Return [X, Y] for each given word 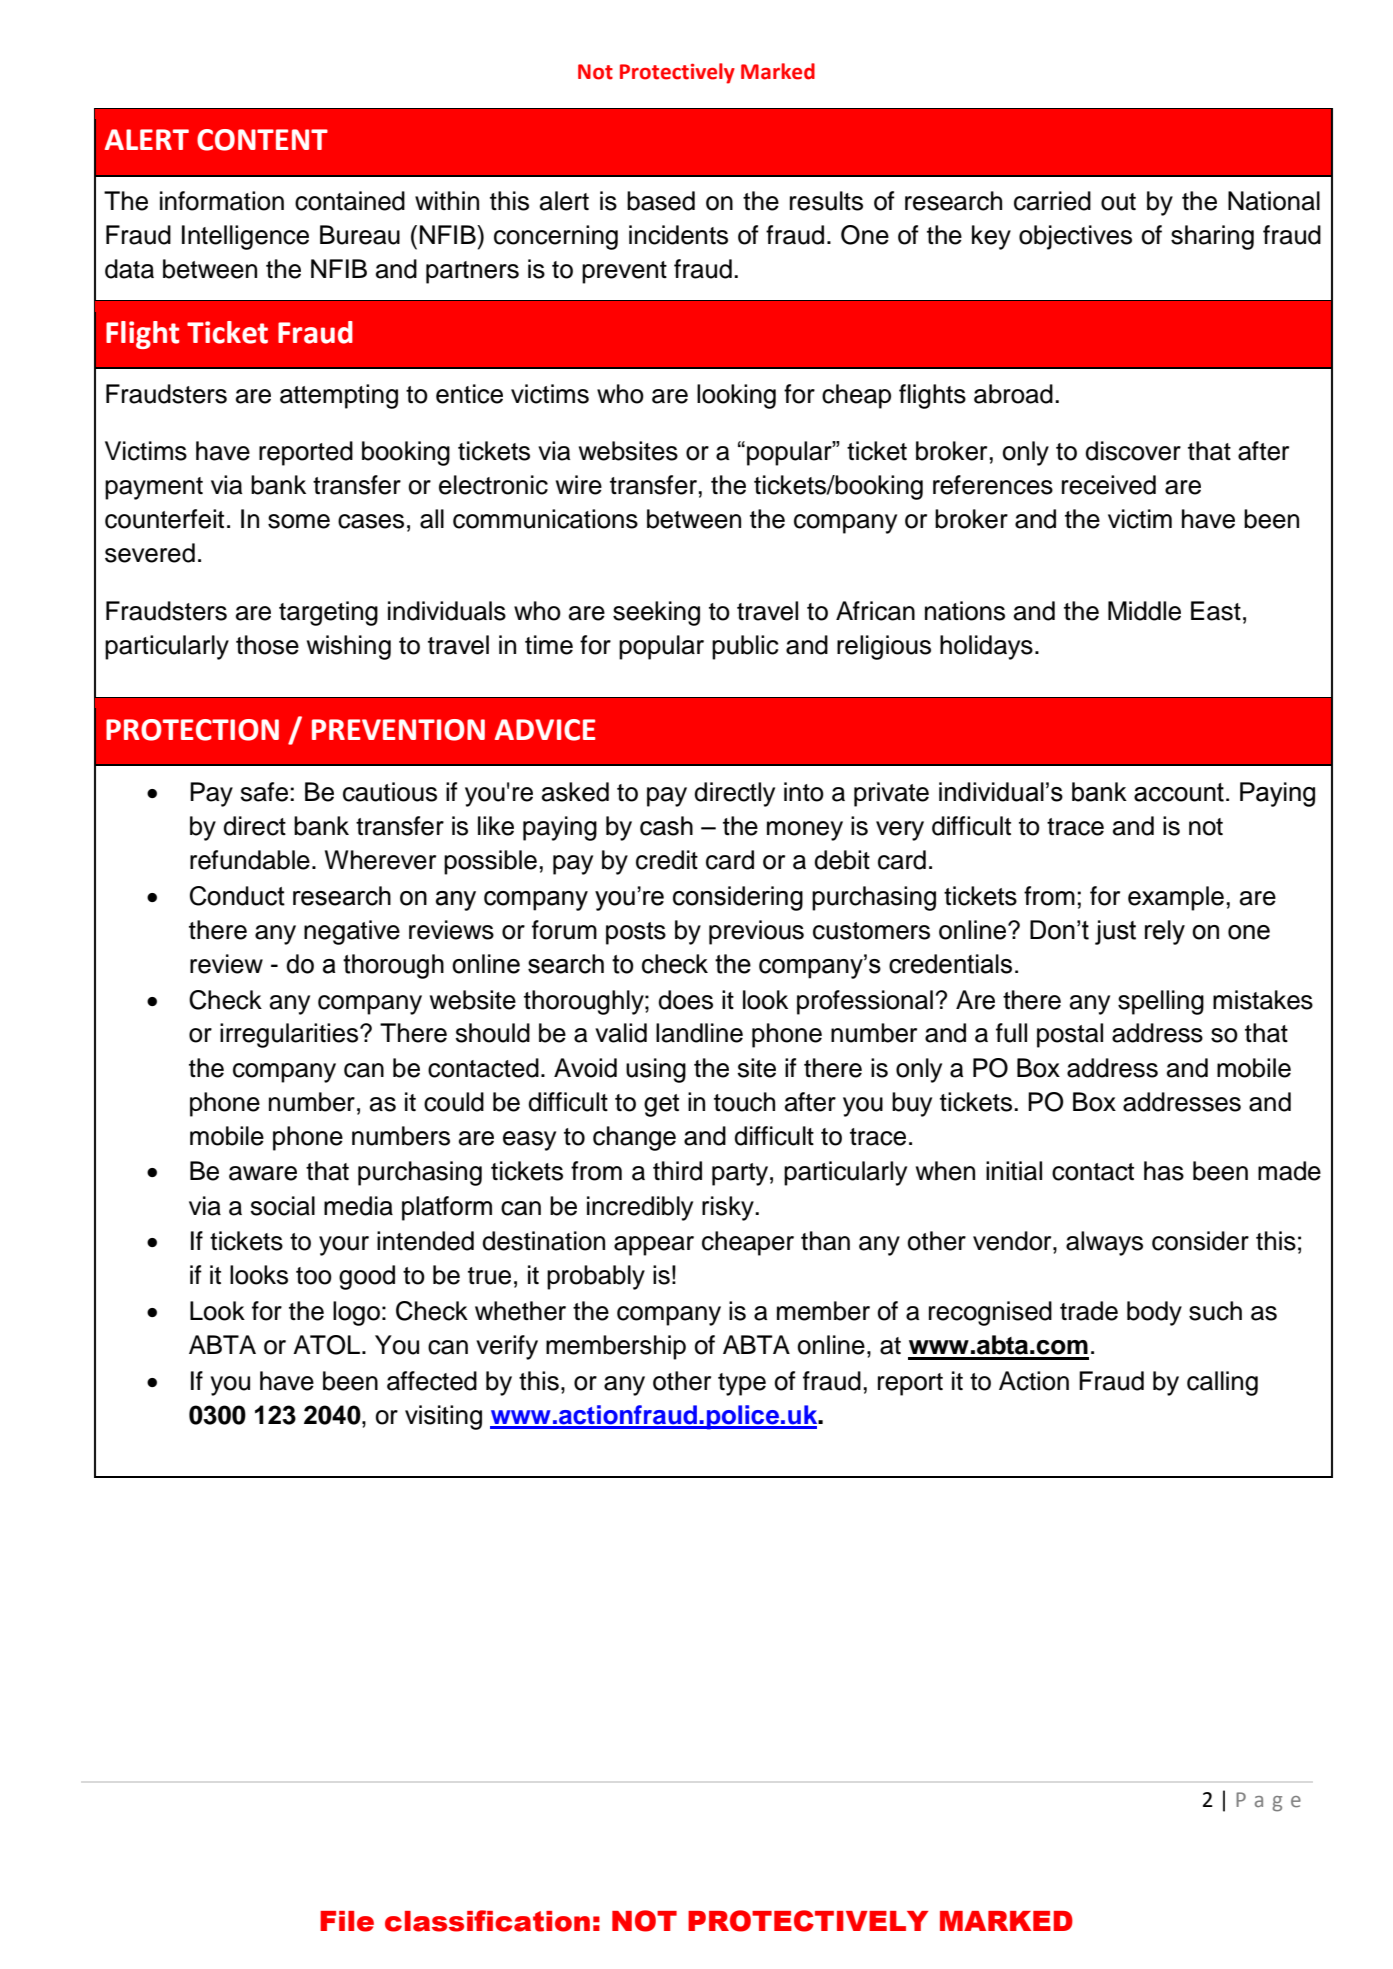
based [661, 201]
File [347, 1921]
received [1109, 485]
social [282, 1206]
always [1104, 1243]
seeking [656, 613]
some [299, 521]
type [742, 1384]
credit [667, 860]
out [1118, 202]
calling [1222, 1383]
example [1176, 898]
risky [729, 1208]
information [222, 201]
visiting [443, 1417]
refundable [250, 860]
